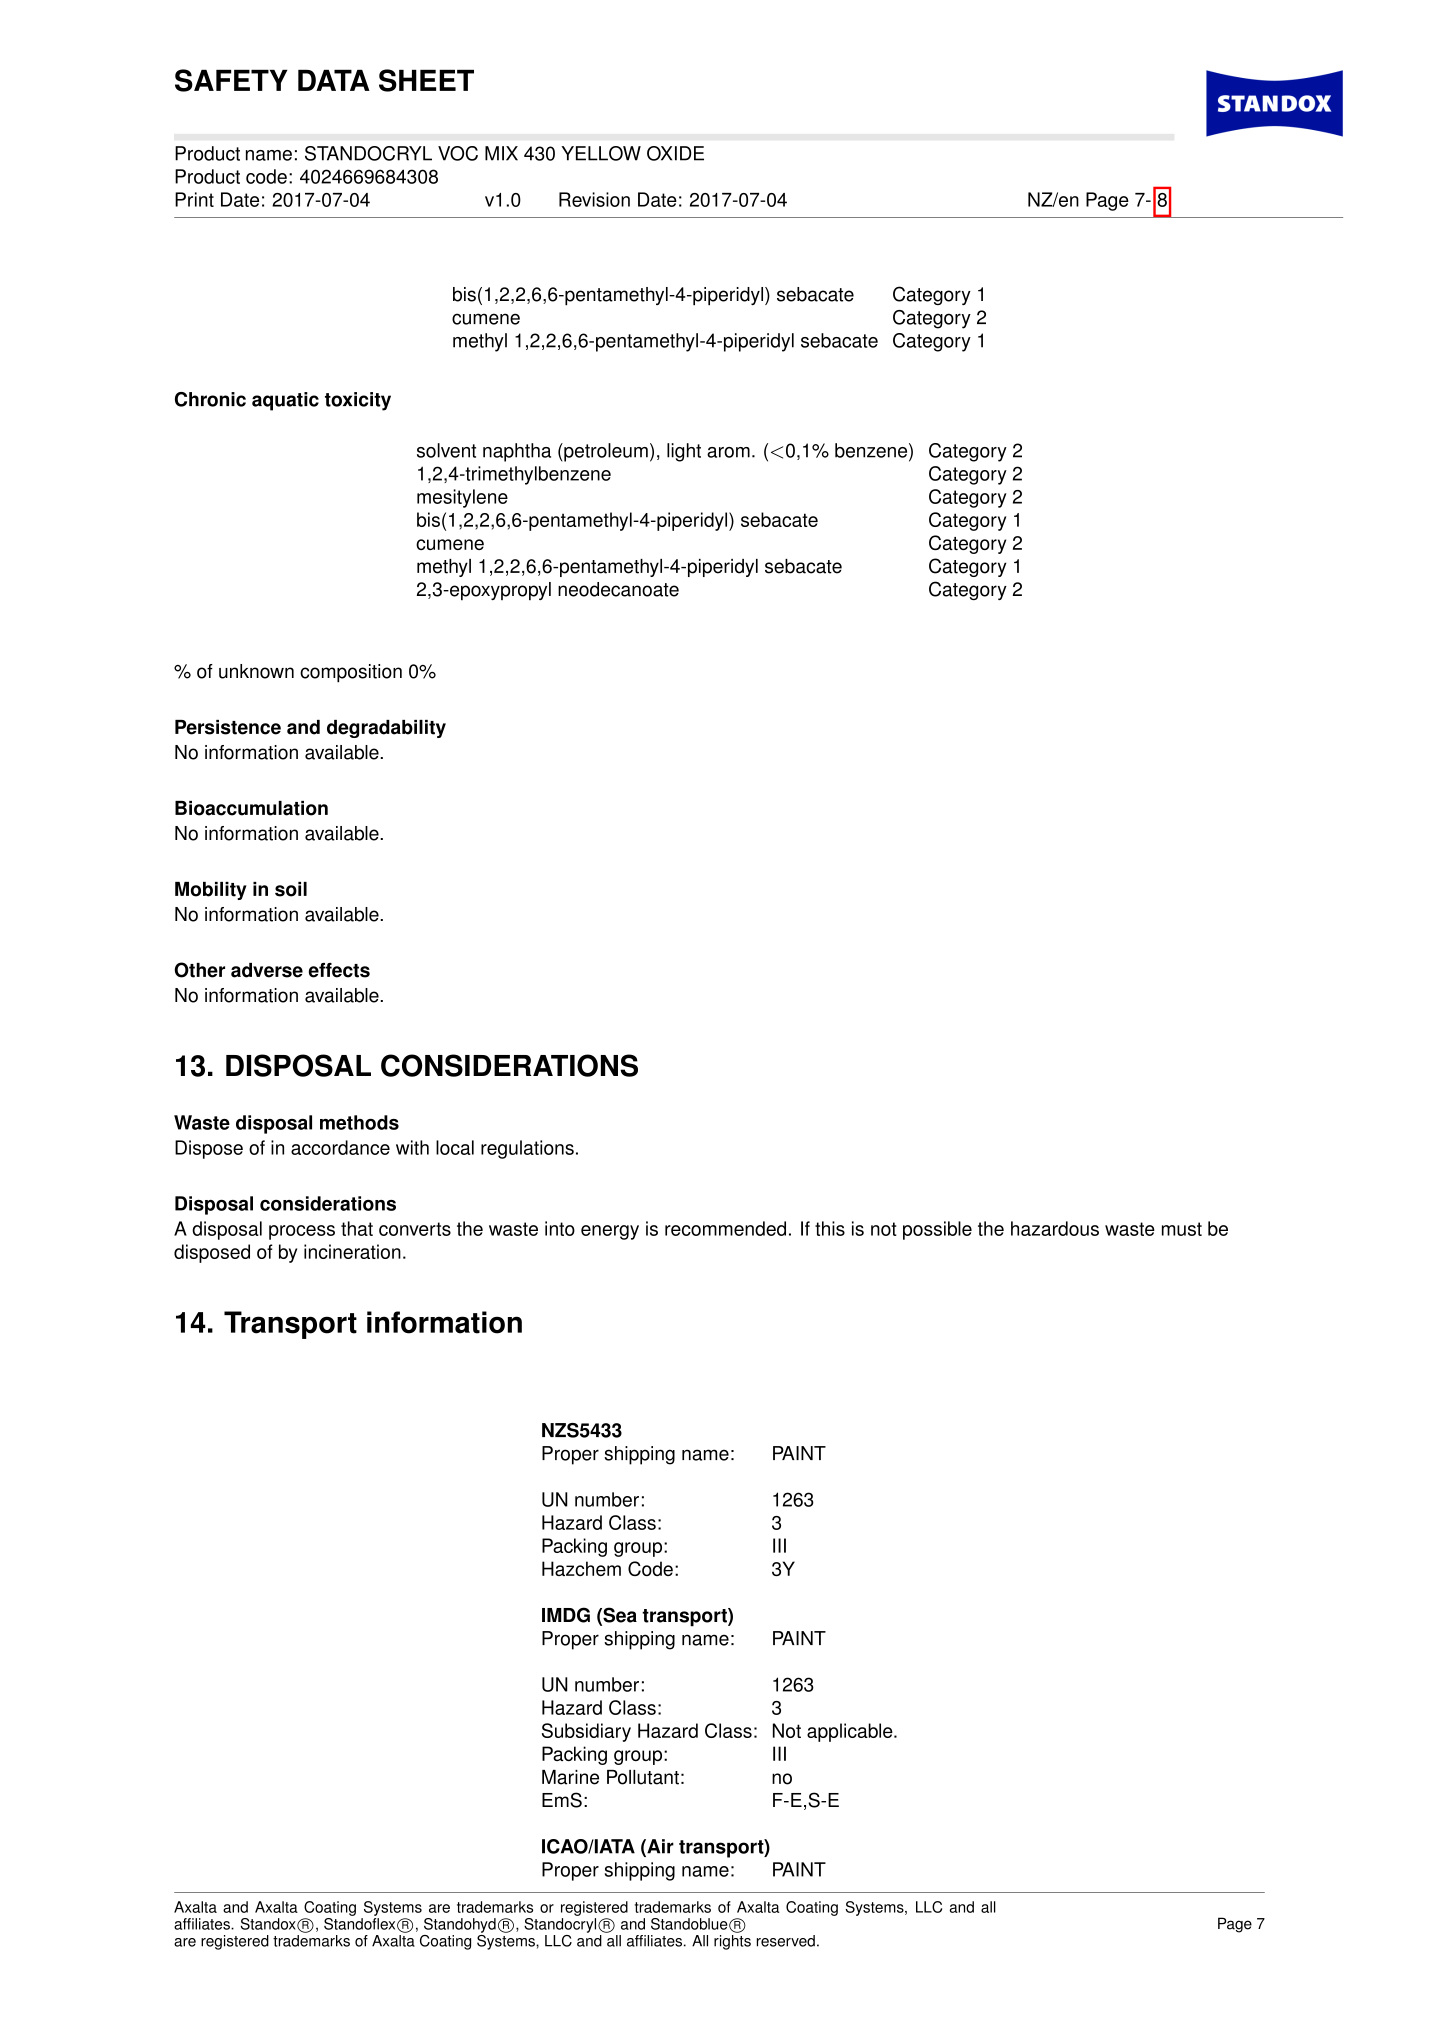  What do you see at coordinates (334, 80) in the image?
I see `DATA` at bounding box center [334, 80].
